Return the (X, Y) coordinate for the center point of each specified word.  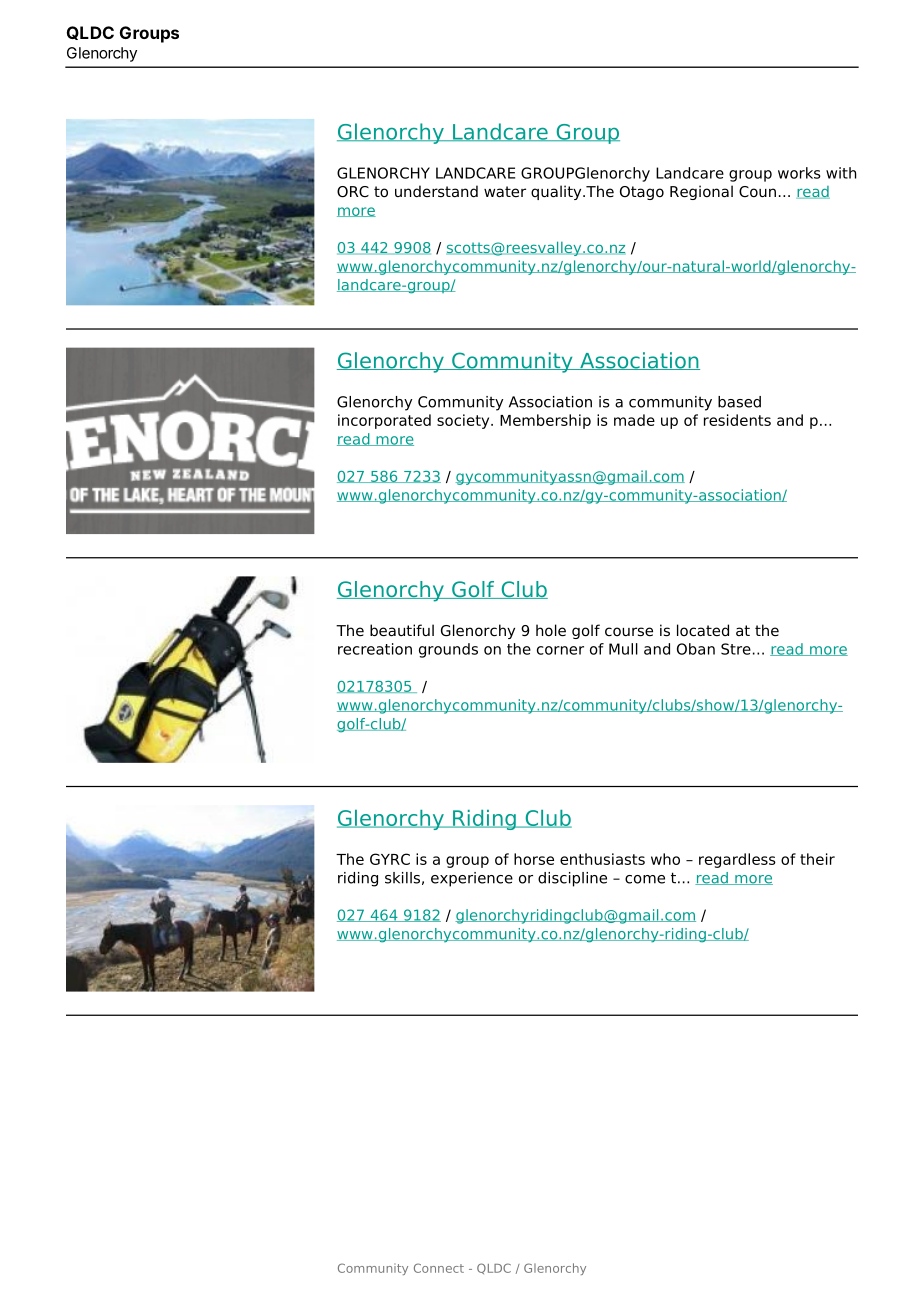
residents (737, 420)
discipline (572, 879)
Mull (623, 649)
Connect (439, 1268)
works (799, 173)
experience (472, 879)
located (703, 630)
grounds (448, 650)
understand (436, 191)
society (464, 421)
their (817, 859)
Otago (642, 193)
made (634, 420)
